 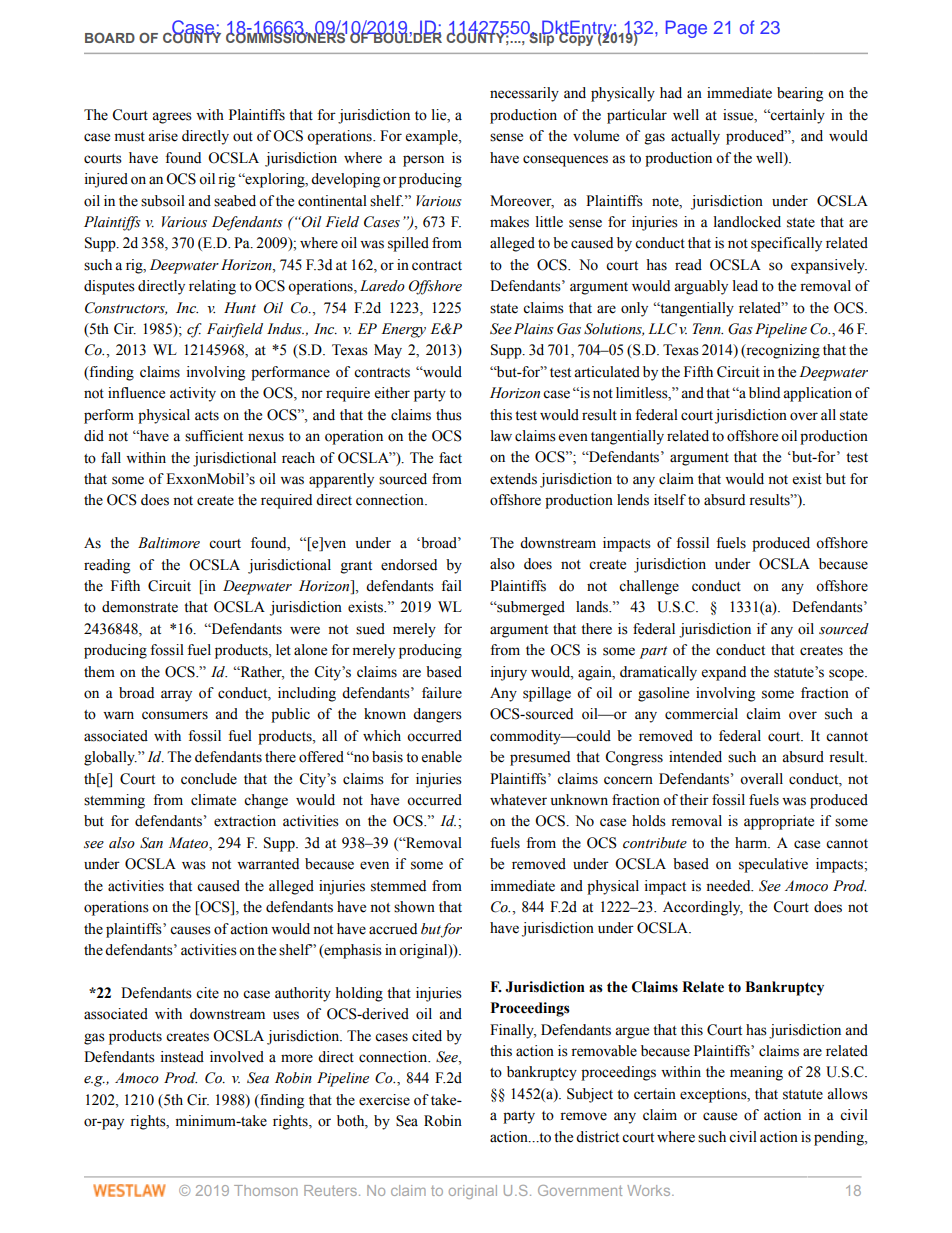 What do you see at coordinates (151, 843) in the document?
I see `San` at bounding box center [151, 843].
